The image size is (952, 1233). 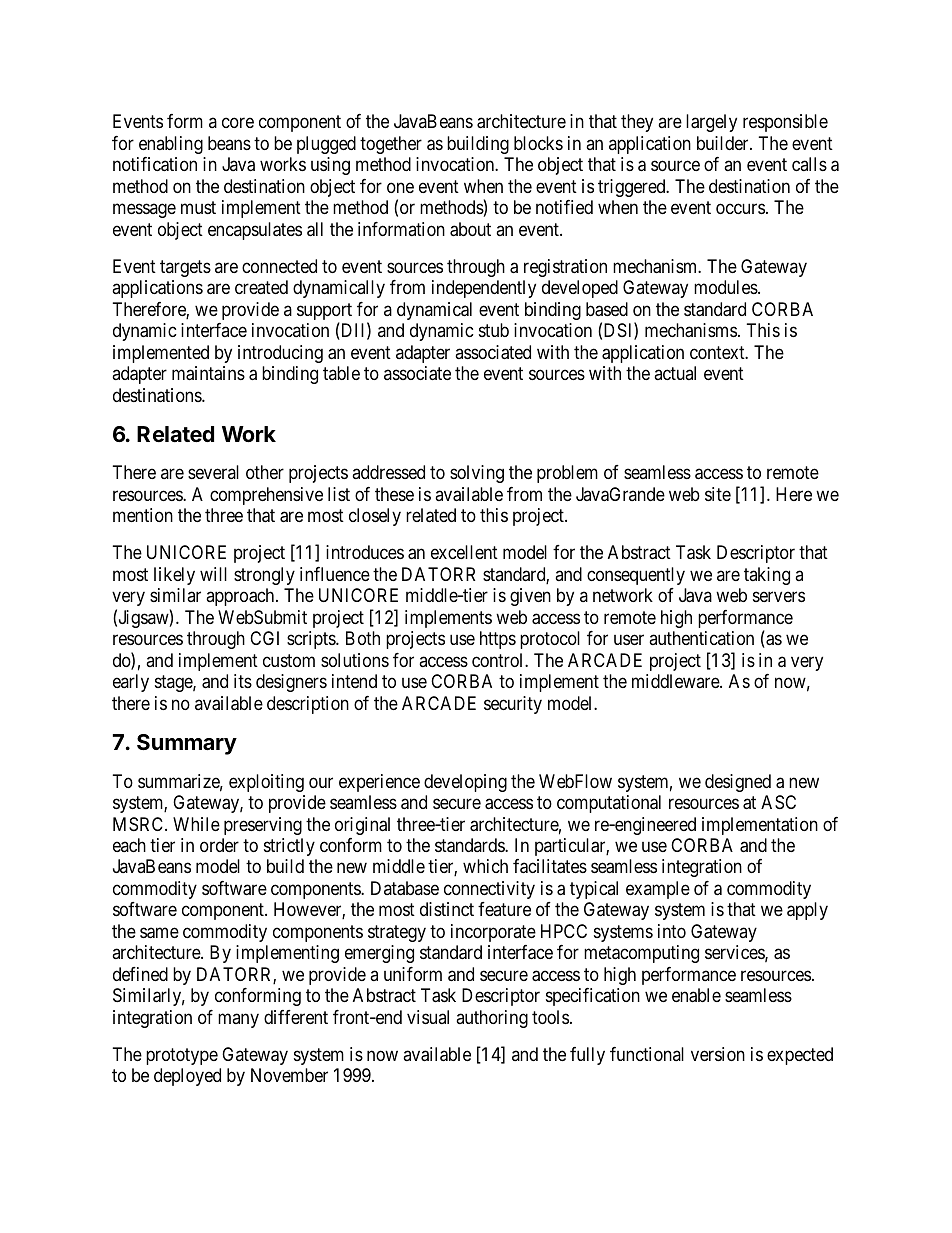 I want to click on authoring, so click(x=492, y=1019).
